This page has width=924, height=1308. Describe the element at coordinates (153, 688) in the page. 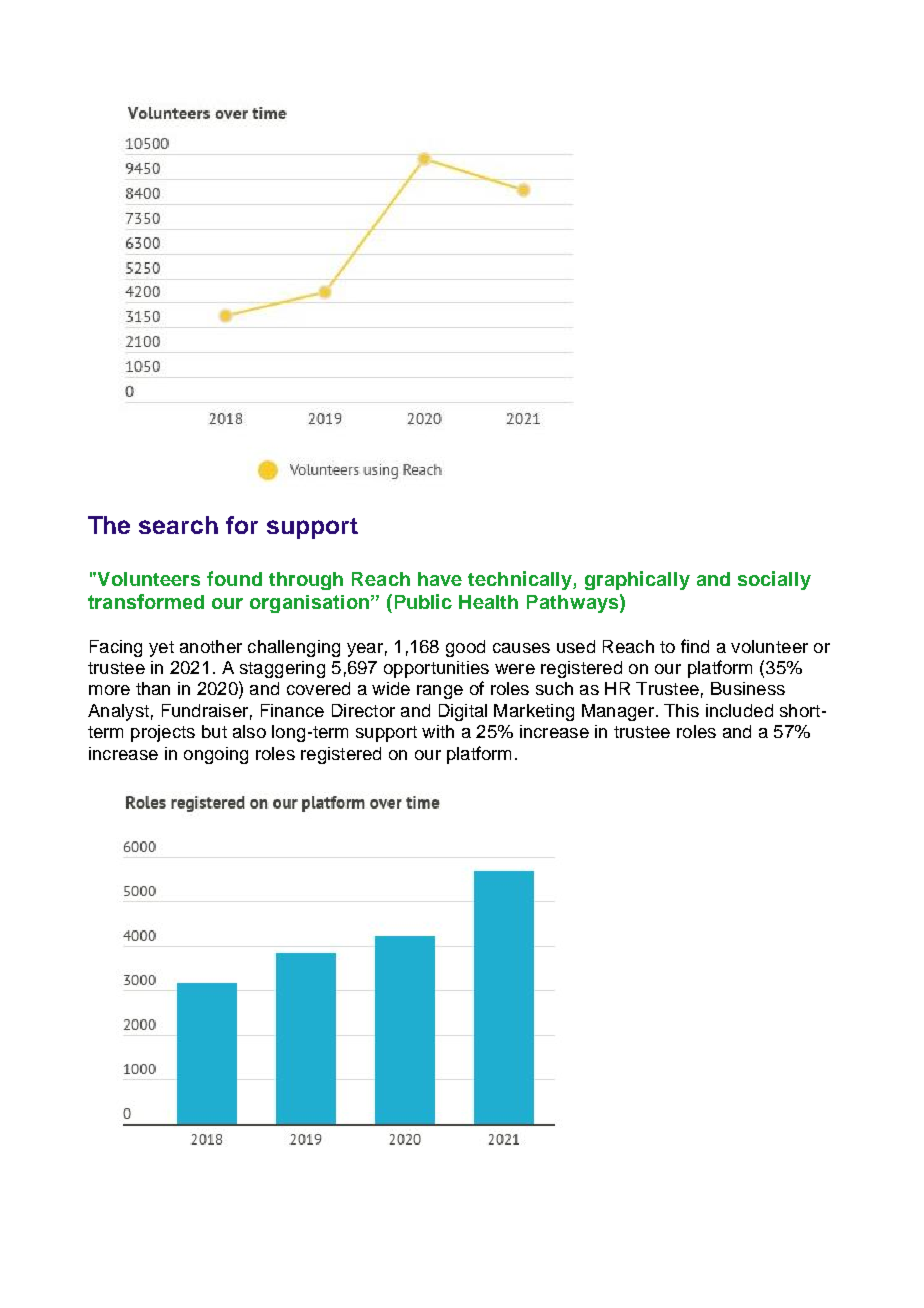

I see `than` at that location.
